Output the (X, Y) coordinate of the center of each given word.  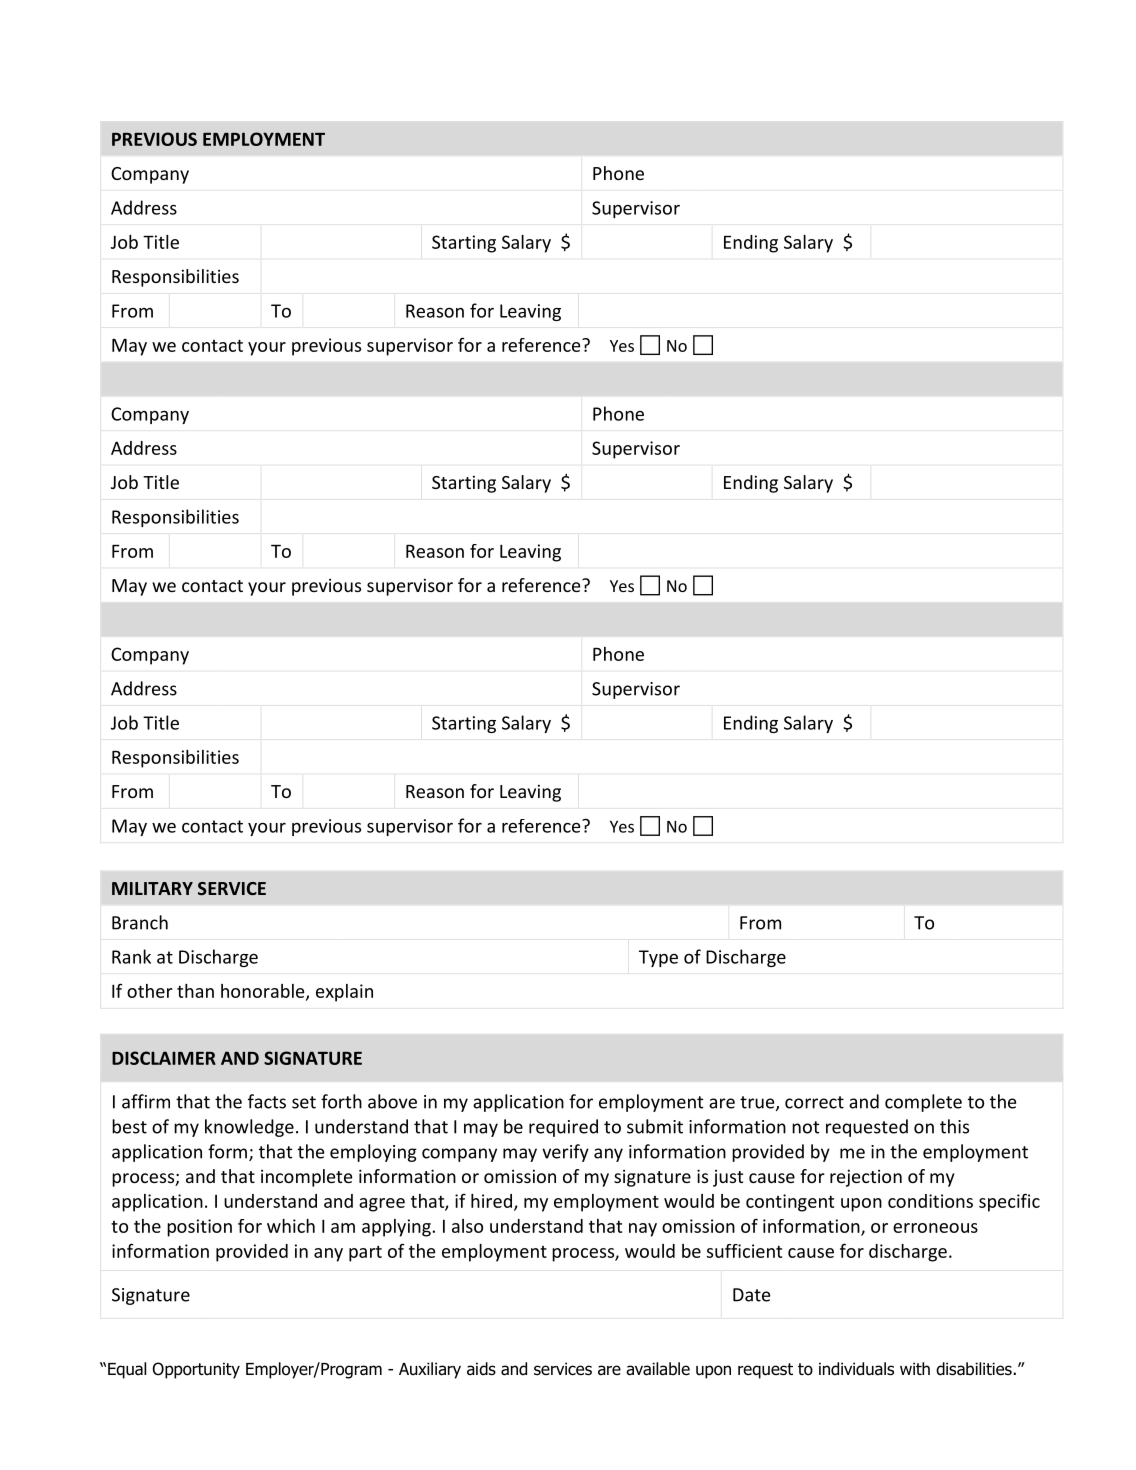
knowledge (249, 1128)
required (563, 1128)
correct (814, 1102)
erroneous (935, 1228)
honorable (264, 992)
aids (481, 1369)
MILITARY (152, 888)
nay (643, 1230)
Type (658, 958)
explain (344, 993)
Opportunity (196, 1370)
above (392, 1101)
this (954, 1126)
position (199, 1228)
